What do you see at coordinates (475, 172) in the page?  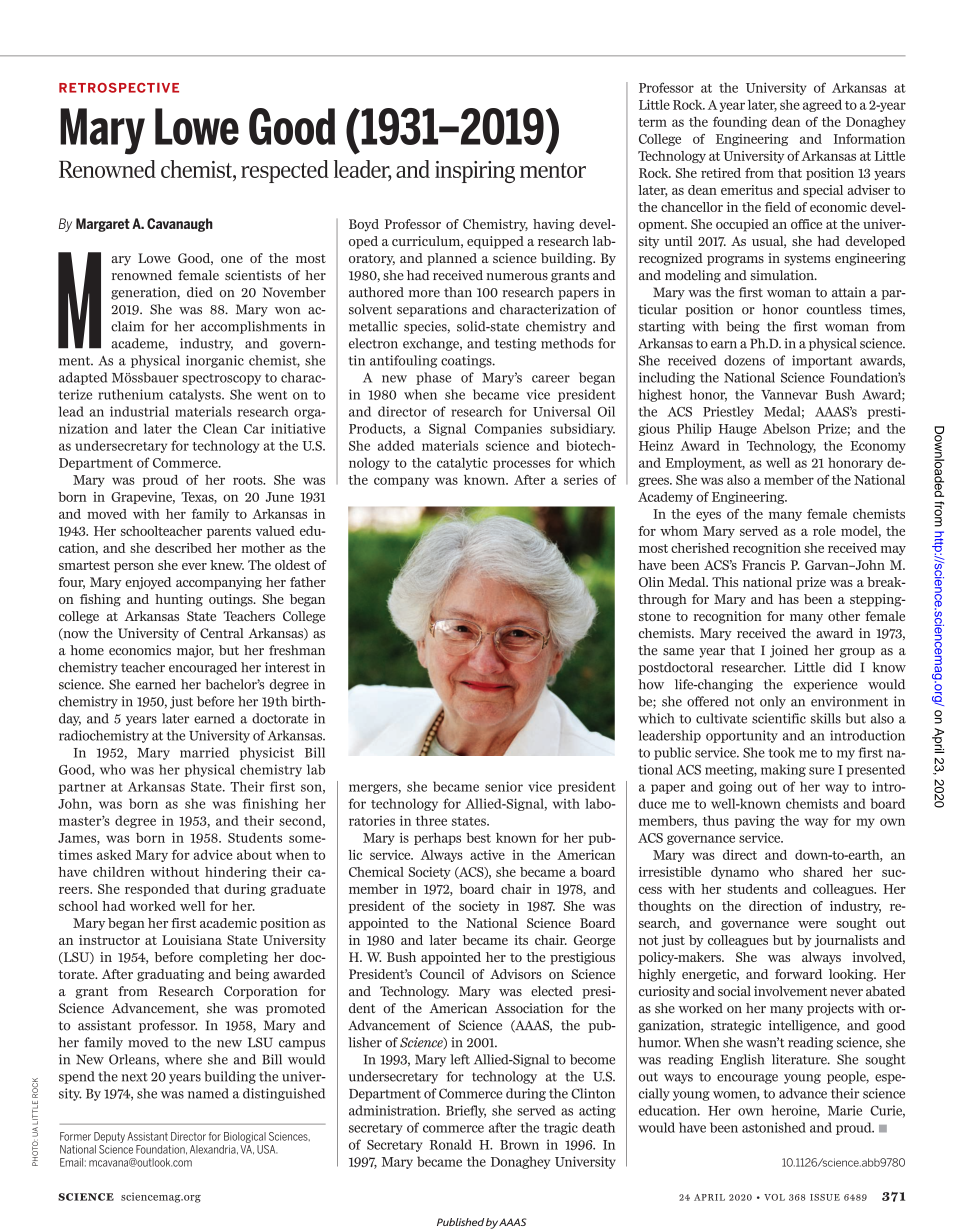 I see `inspiring` at bounding box center [475, 172].
